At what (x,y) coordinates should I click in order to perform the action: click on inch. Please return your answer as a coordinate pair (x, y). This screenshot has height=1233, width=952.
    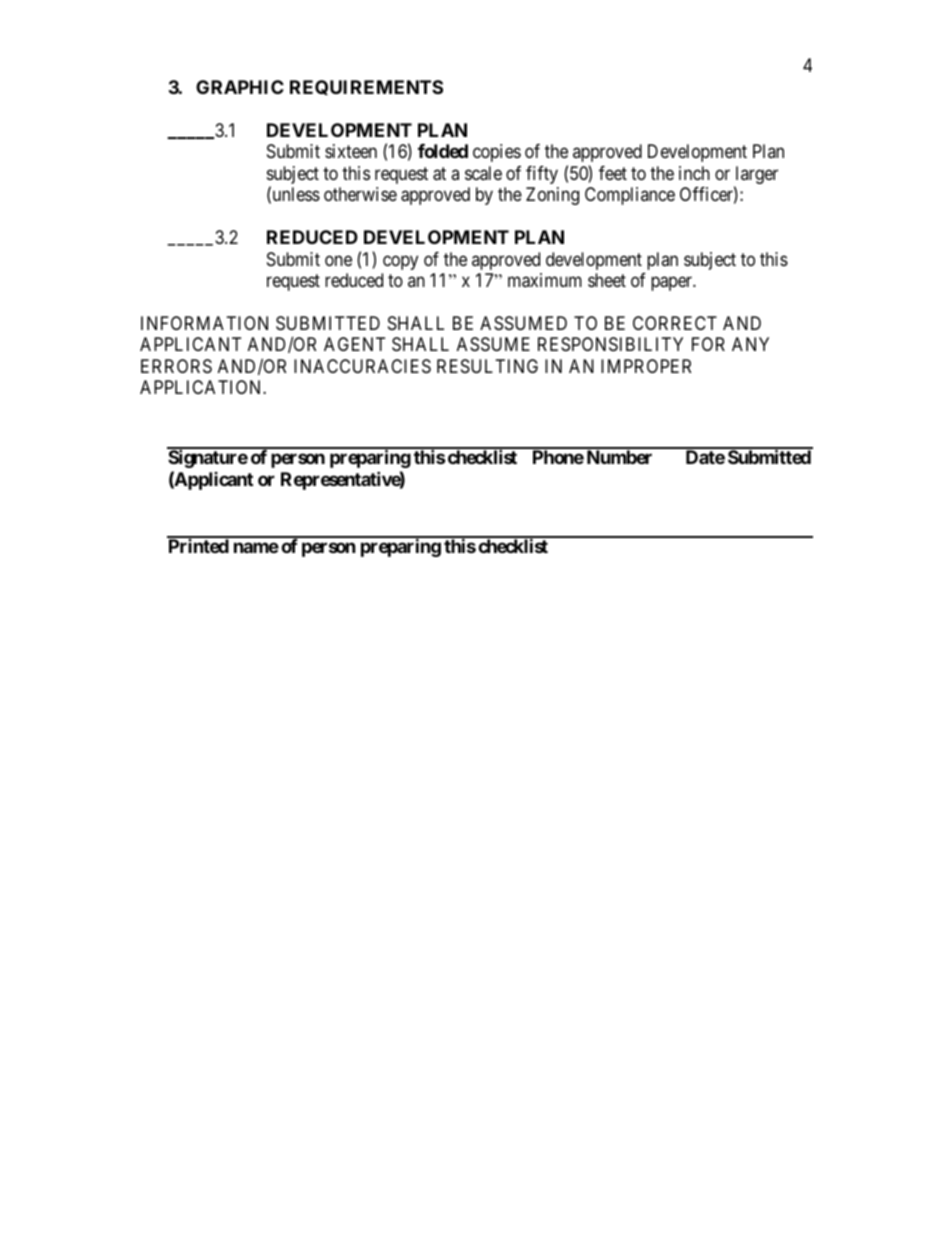
    Looking at the image, I should click on (694, 173).
